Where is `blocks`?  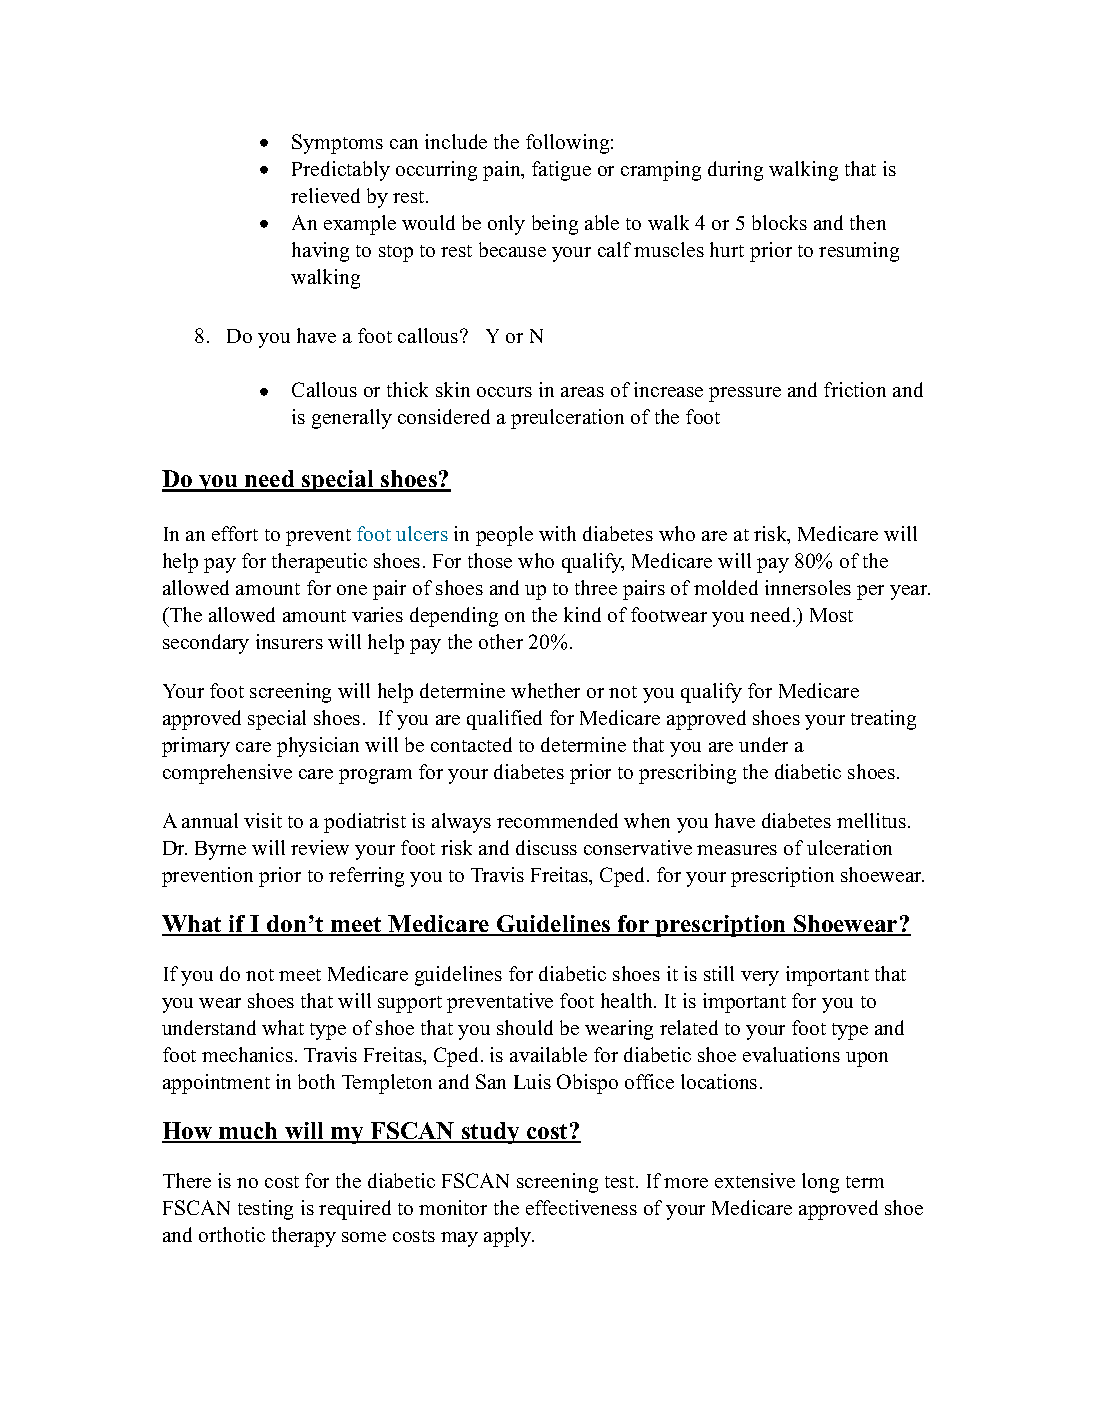
blocks is located at coordinates (779, 222).
